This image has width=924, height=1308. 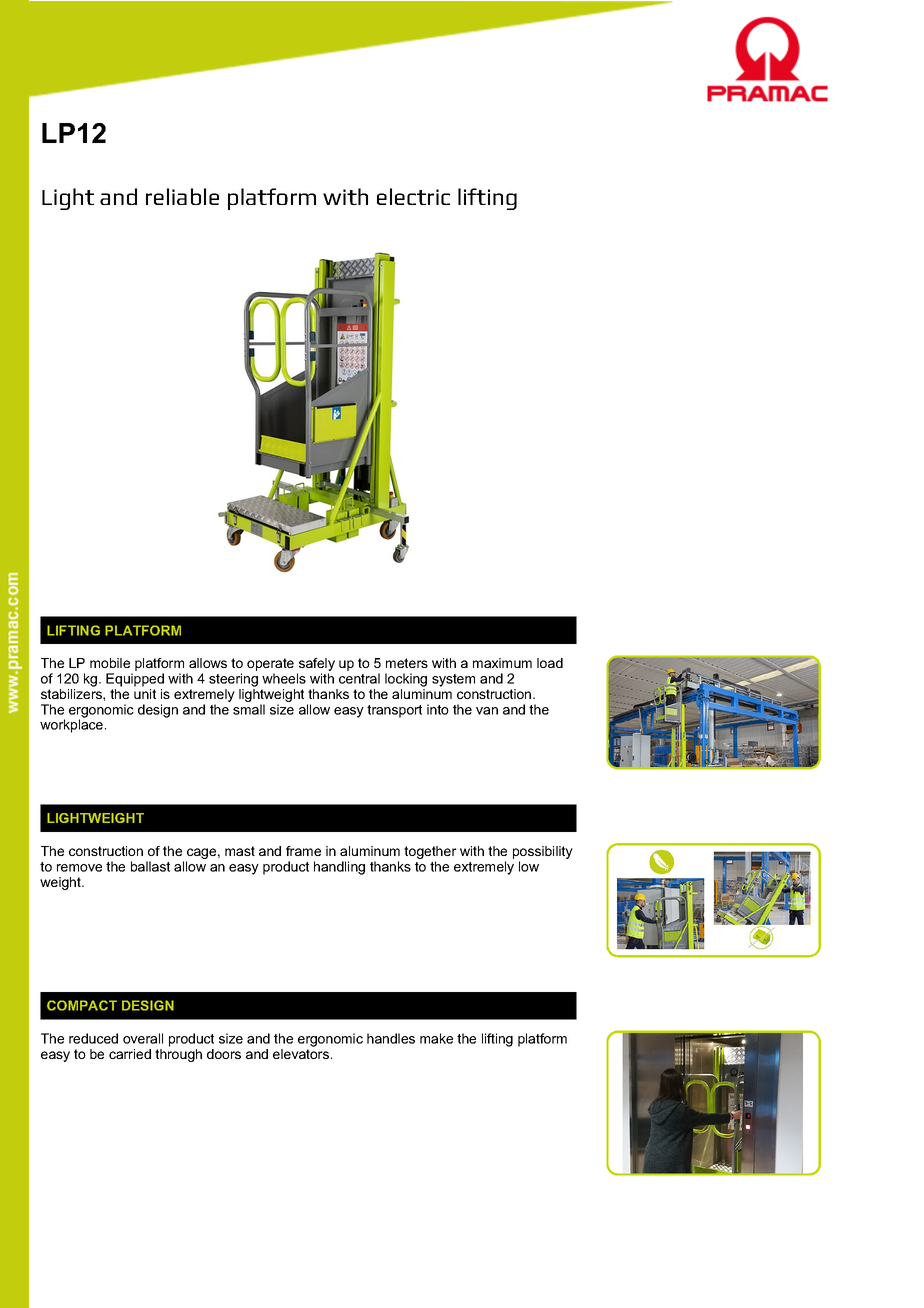 What do you see at coordinates (550, 663) in the image?
I see `load` at bounding box center [550, 663].
